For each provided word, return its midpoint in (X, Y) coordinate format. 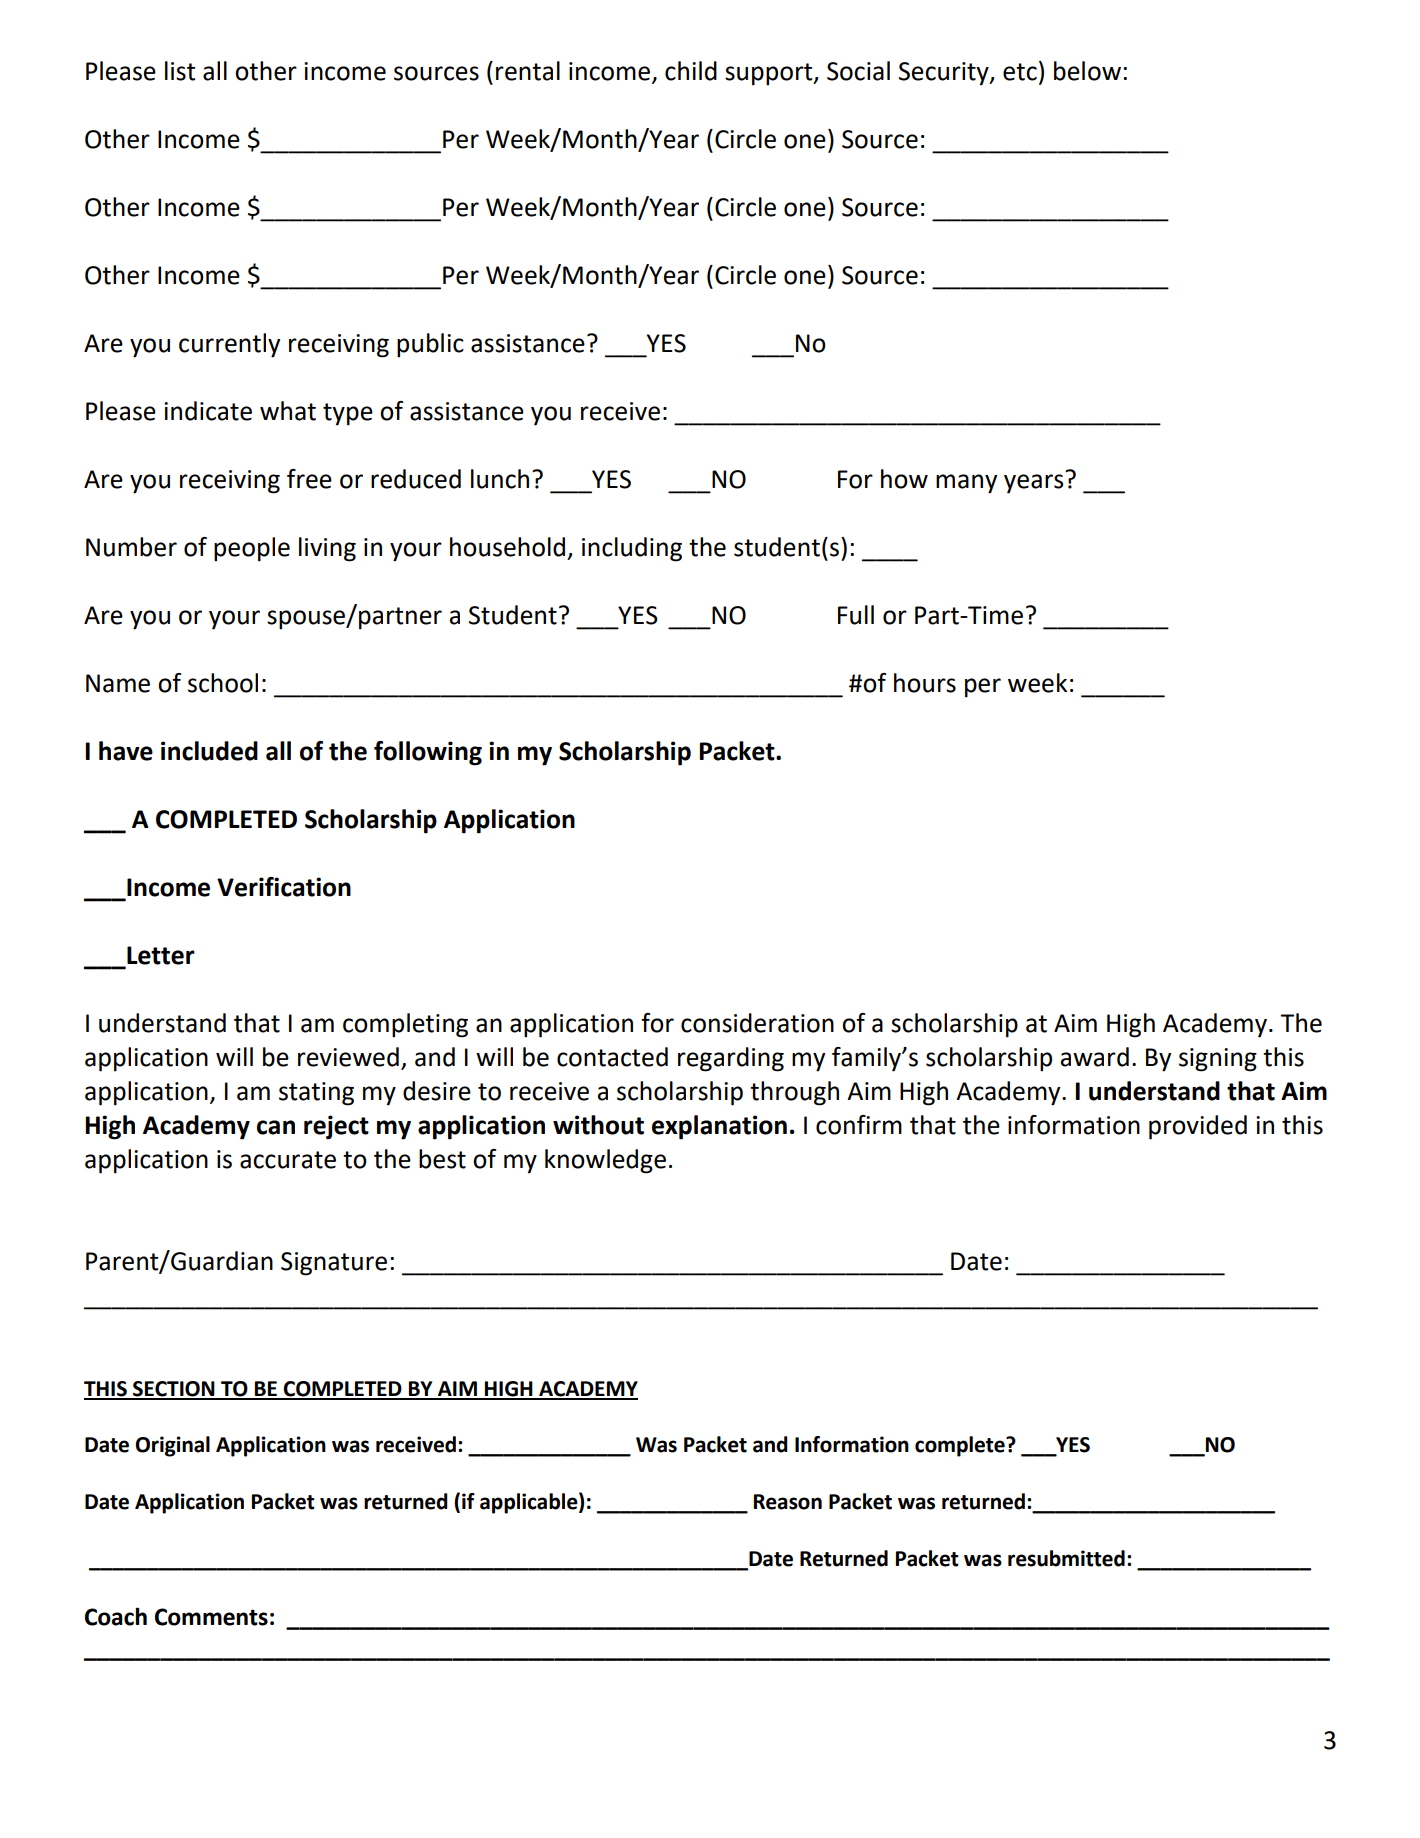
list (180, 71)
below (1087, 71)
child (691, 71)
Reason (788, 1502)
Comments (211, 1617)
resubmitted (1066, 1558)
